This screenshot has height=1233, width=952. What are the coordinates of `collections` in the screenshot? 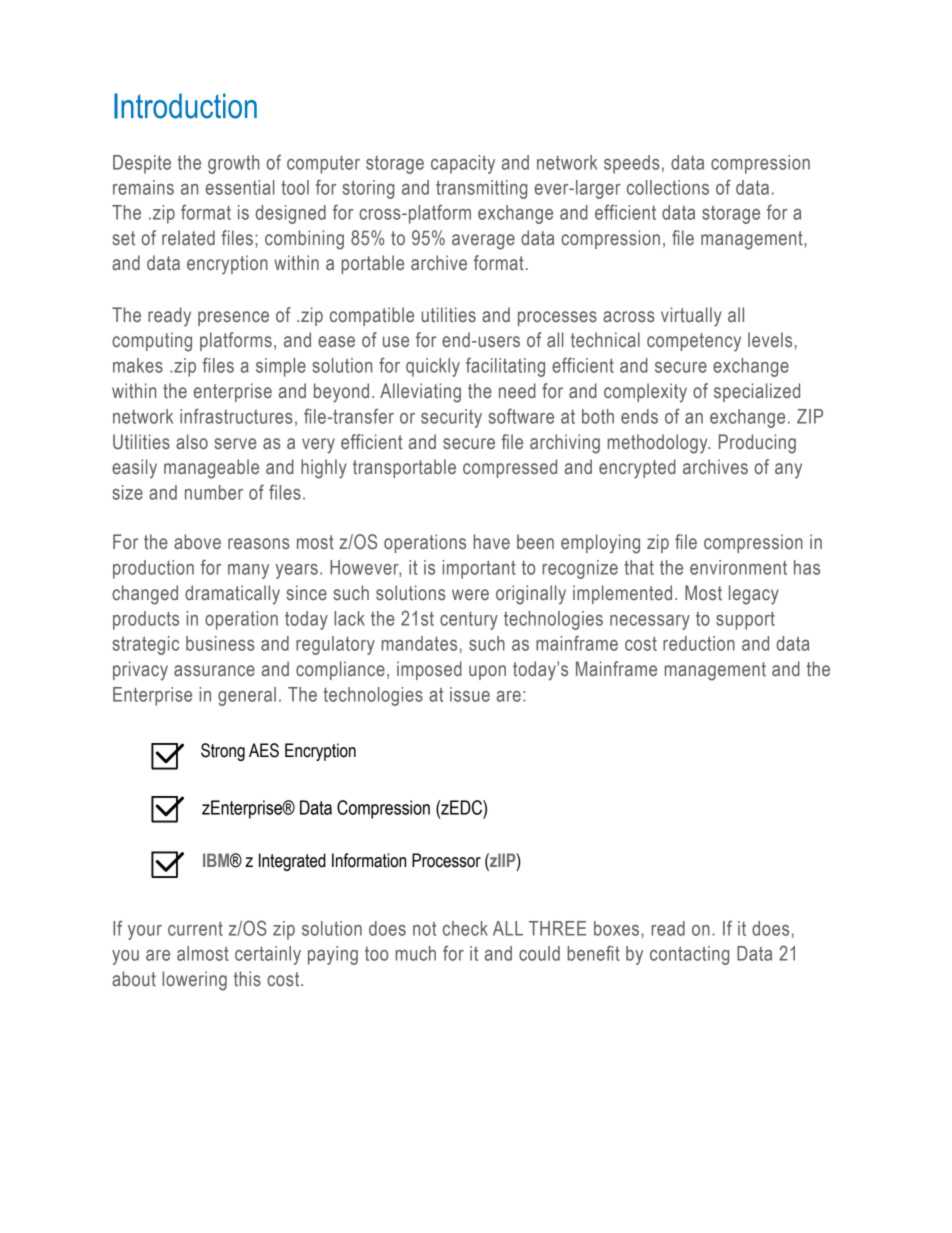 It's located at (668, 187).
